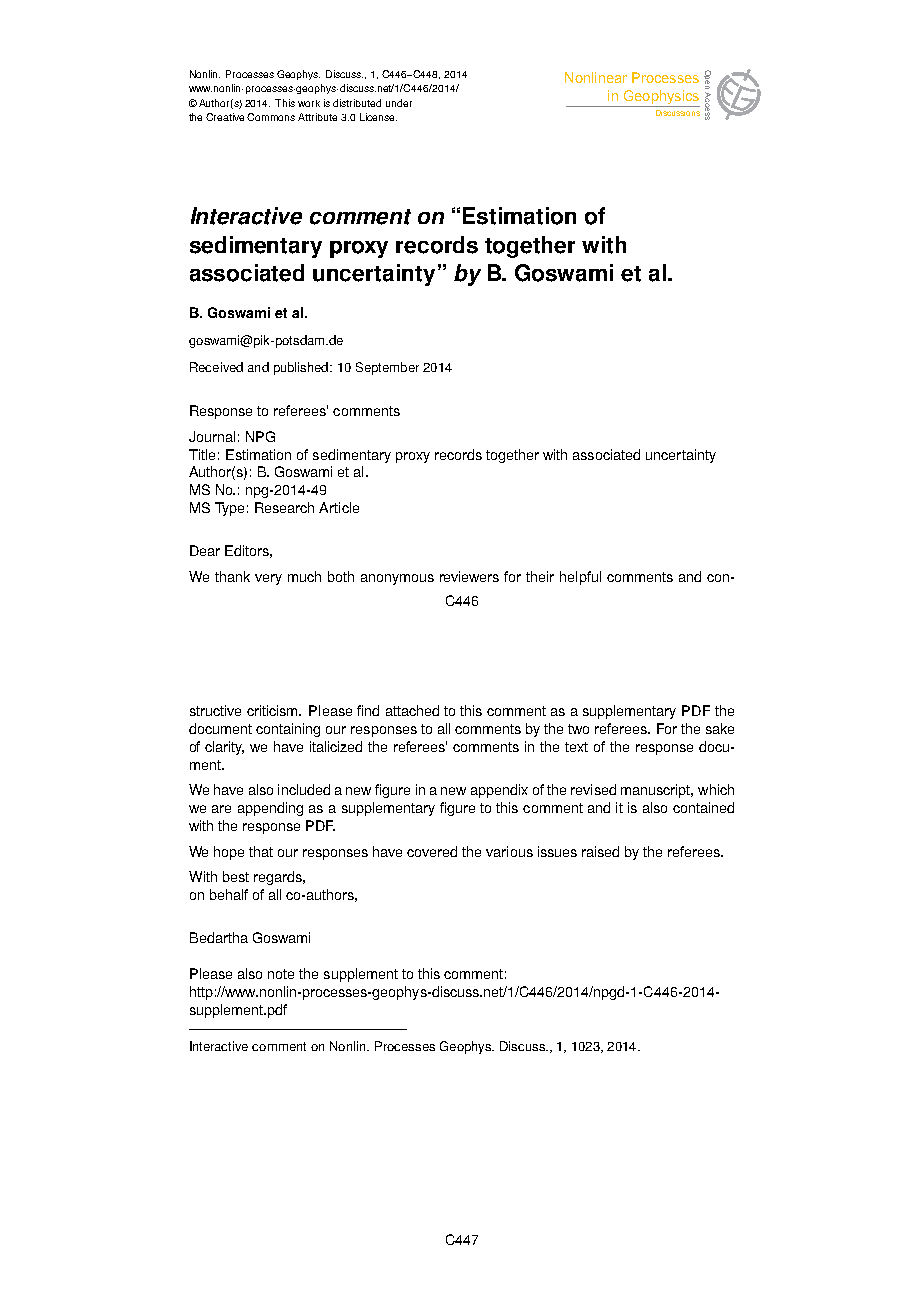  I want to click on containing, so click(288, 730).
